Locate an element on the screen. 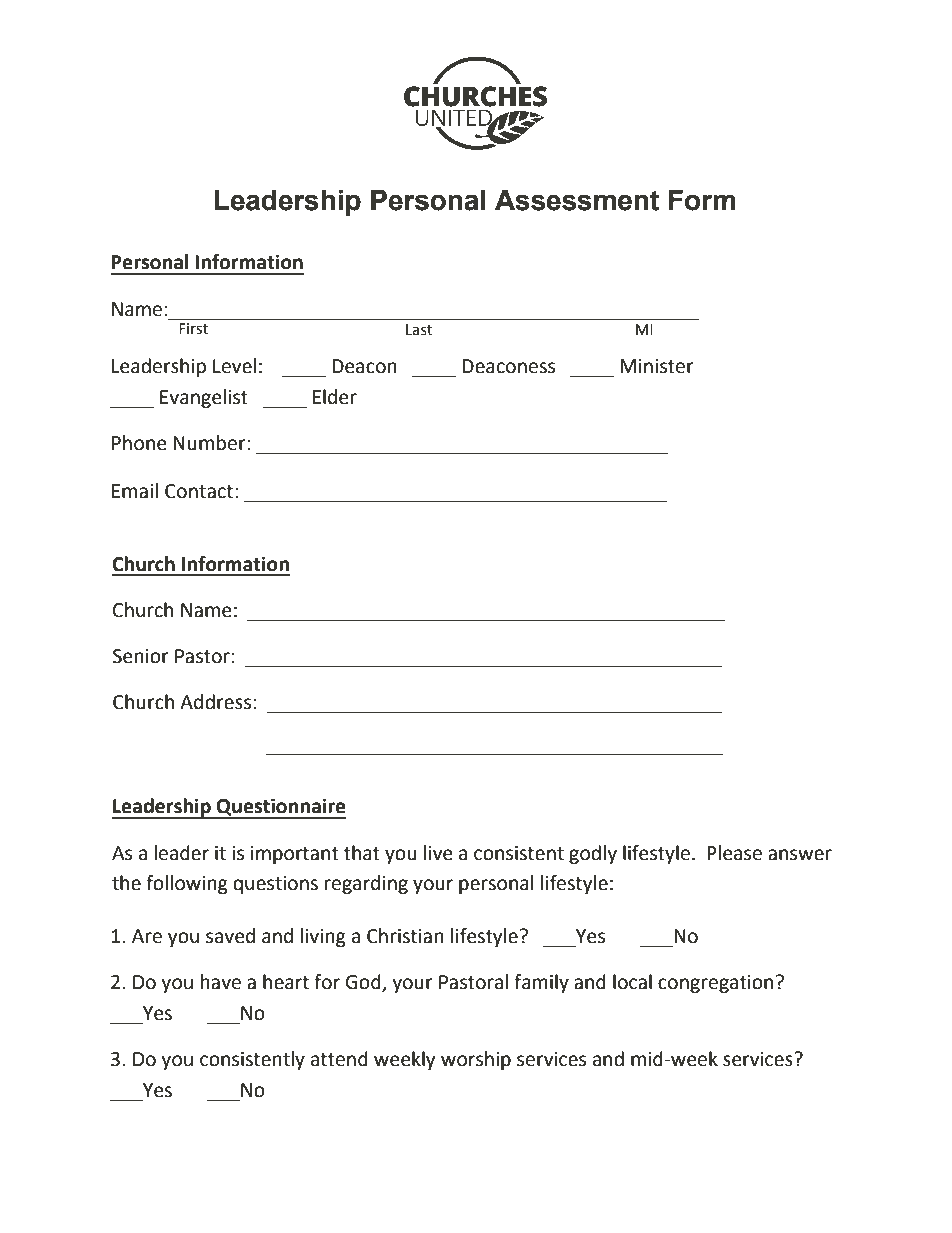 Image resolution: width=952 pixels, height=1233 pixels. Assessment is located at coordinates (577, 200).
